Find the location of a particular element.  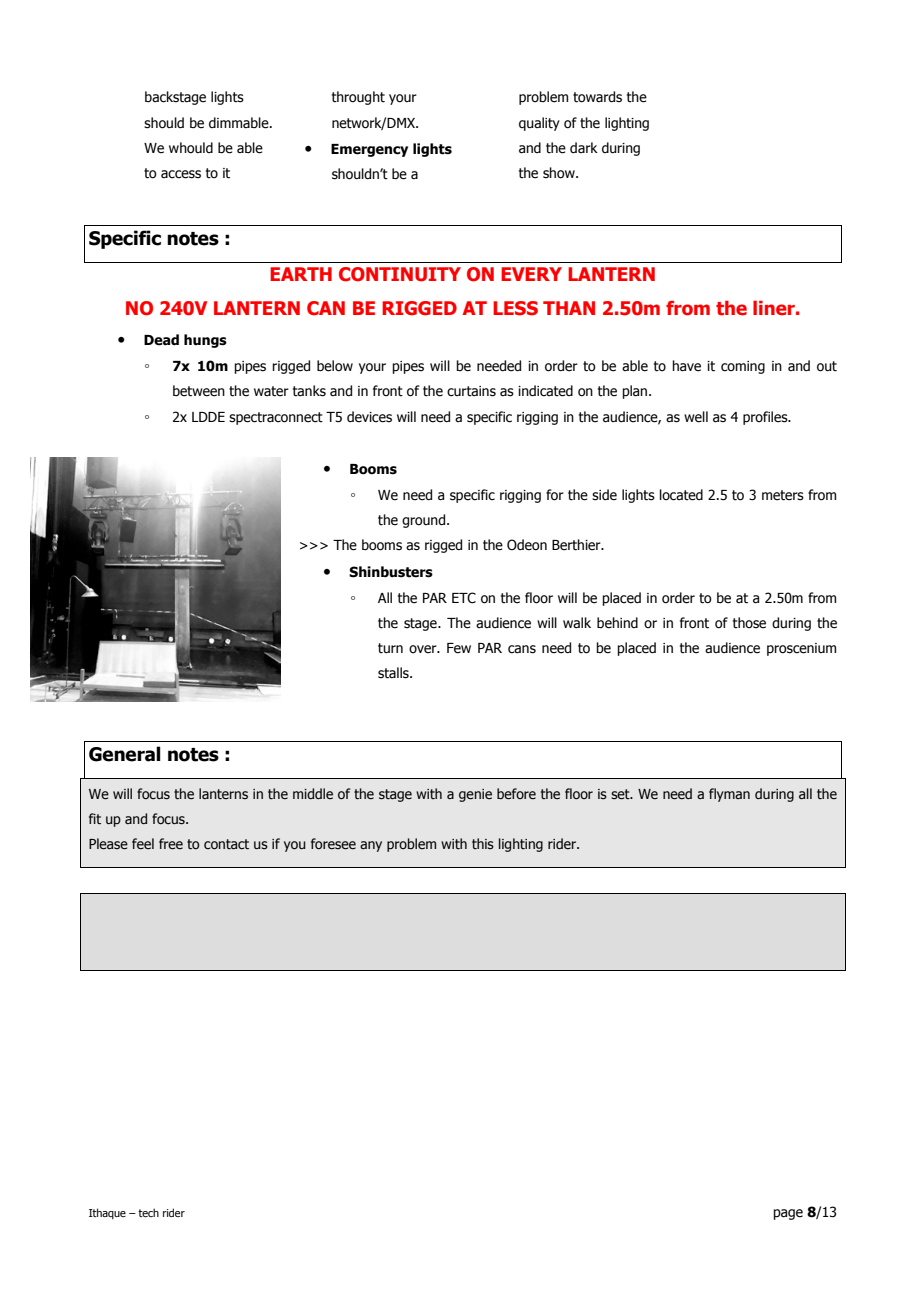

towards is located at coordinates (597, 97).
